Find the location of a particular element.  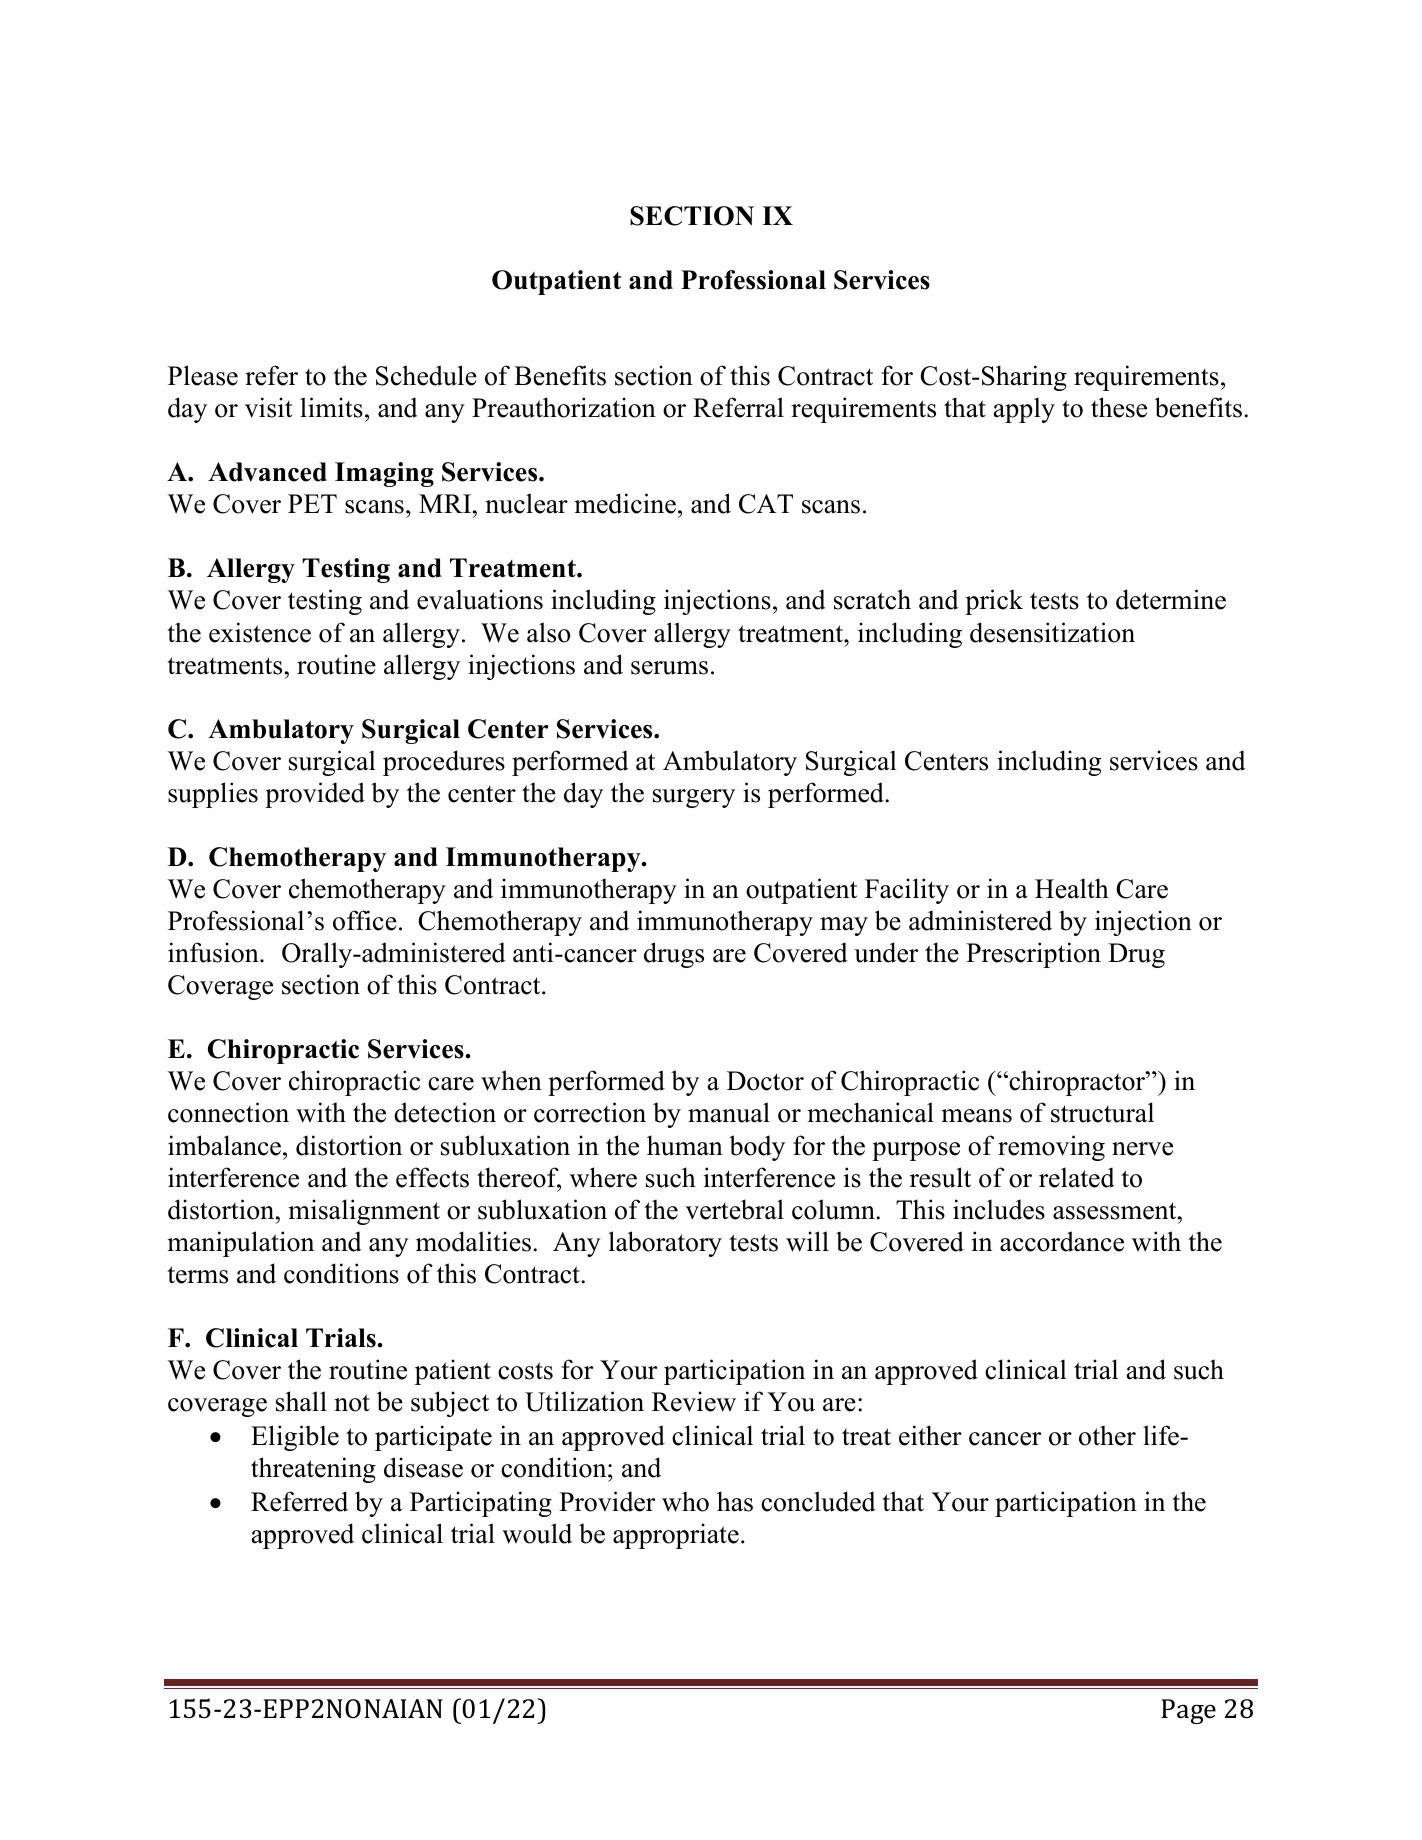

limits is located at coordinates (331, 407).
